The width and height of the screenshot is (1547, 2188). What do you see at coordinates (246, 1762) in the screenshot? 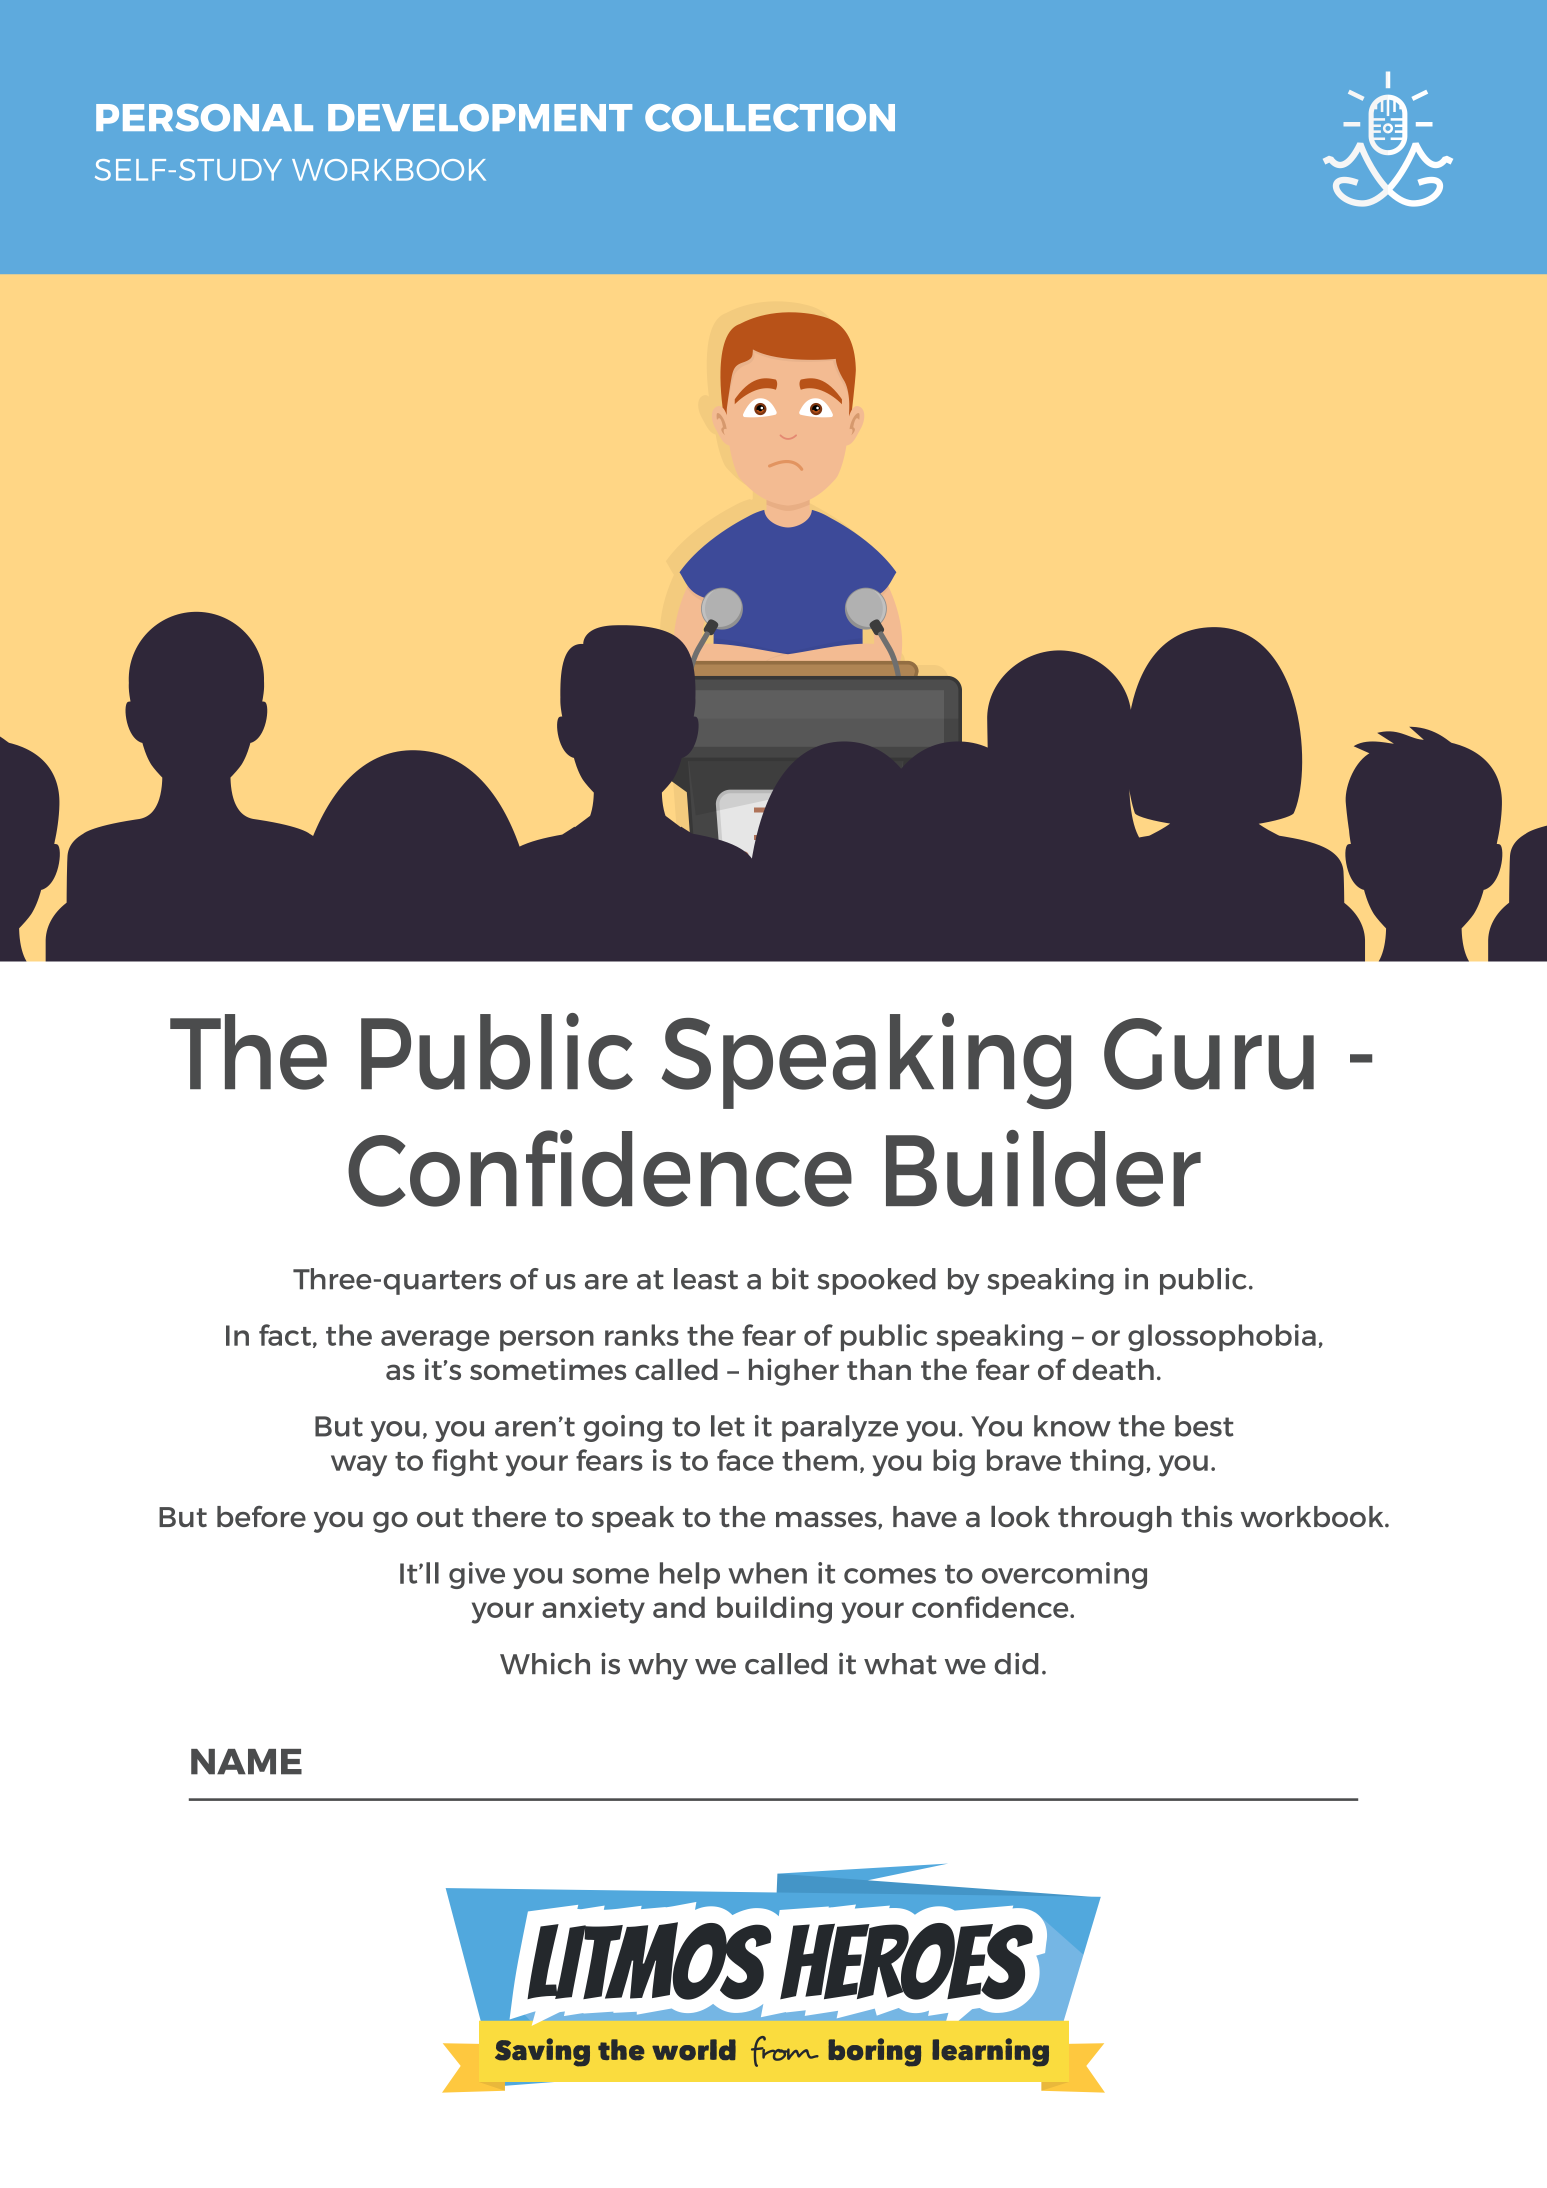
I see `NAME` at bounding box center [246, 1762].
